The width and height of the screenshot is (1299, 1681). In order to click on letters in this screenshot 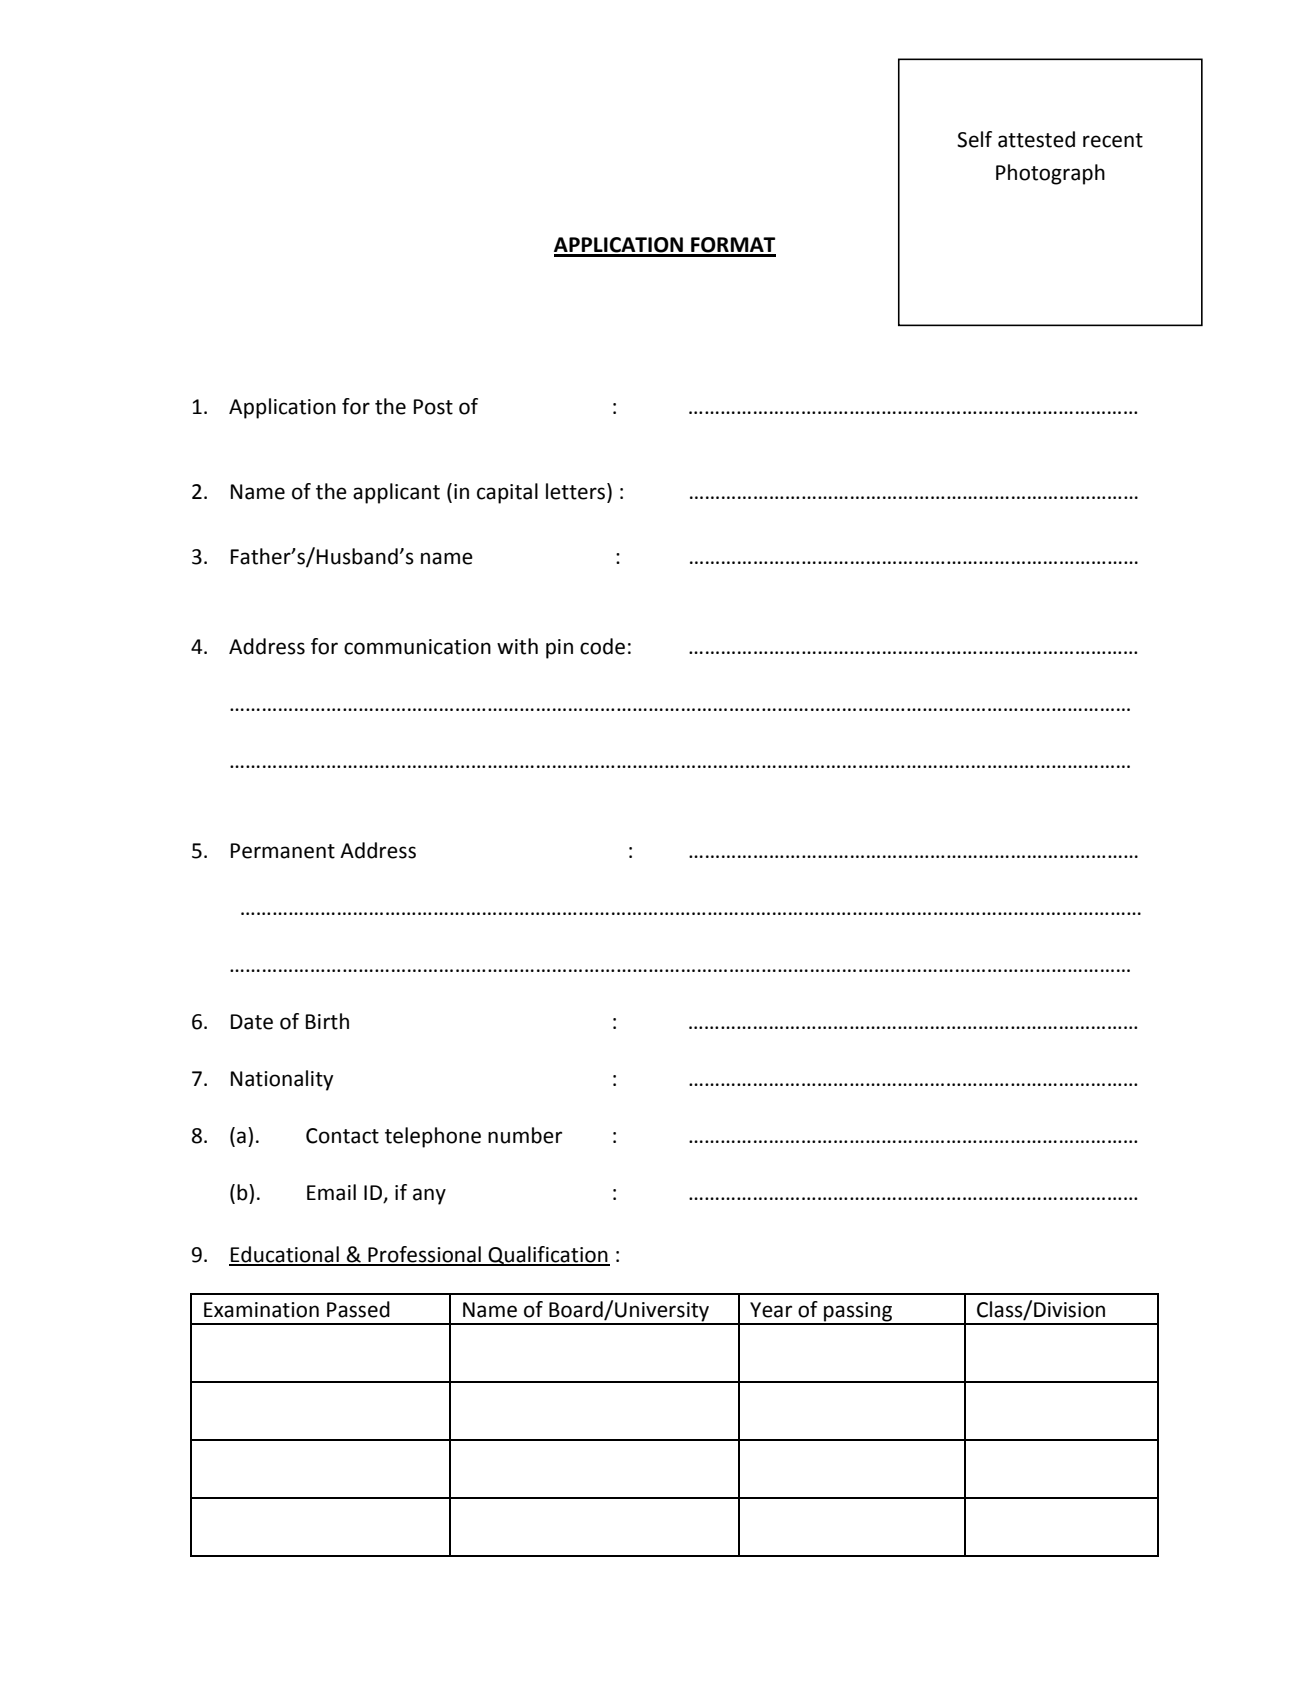, I will do `click(577, 491)`.
